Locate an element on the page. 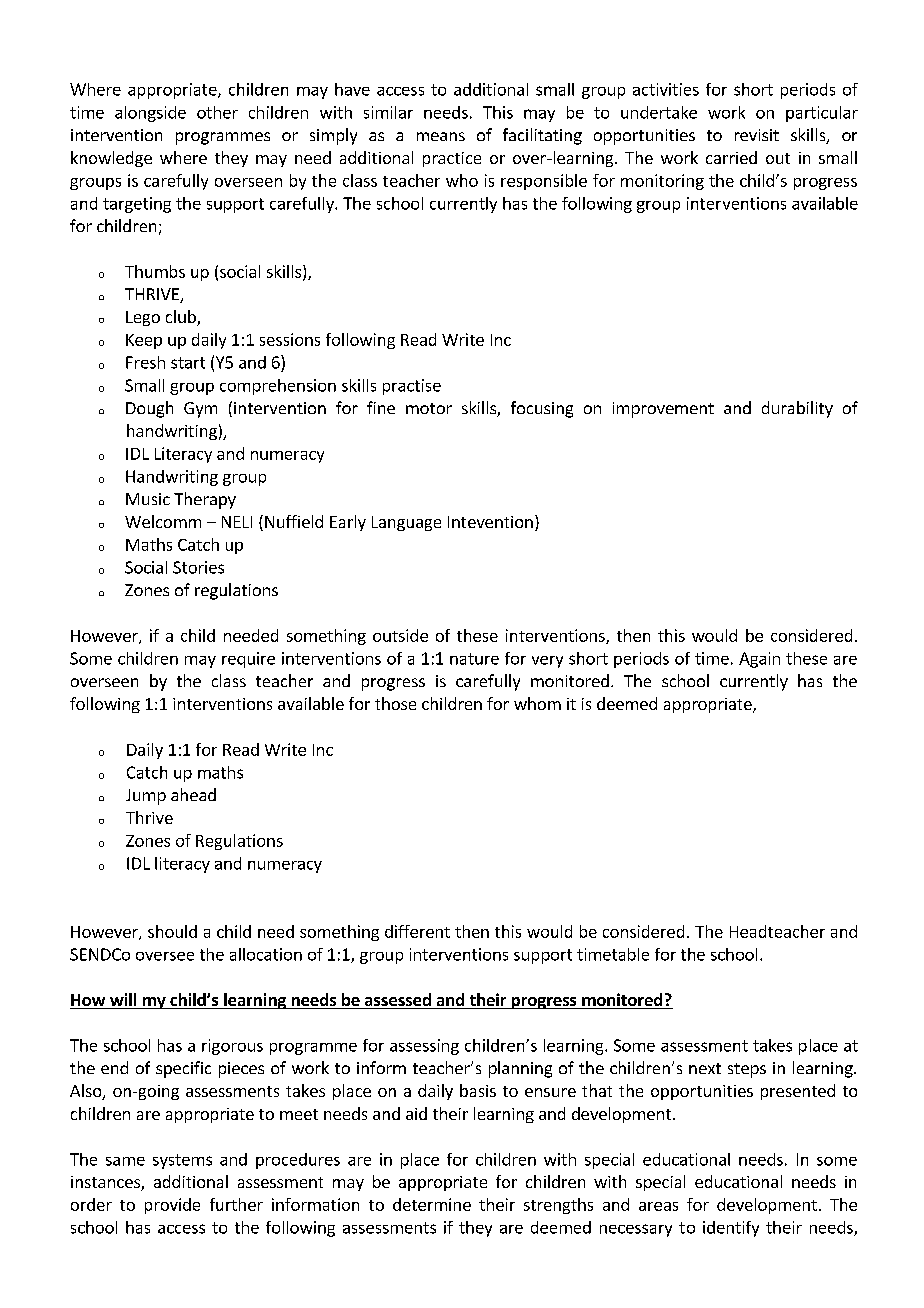  nature is located at coordinates (474, 659).
